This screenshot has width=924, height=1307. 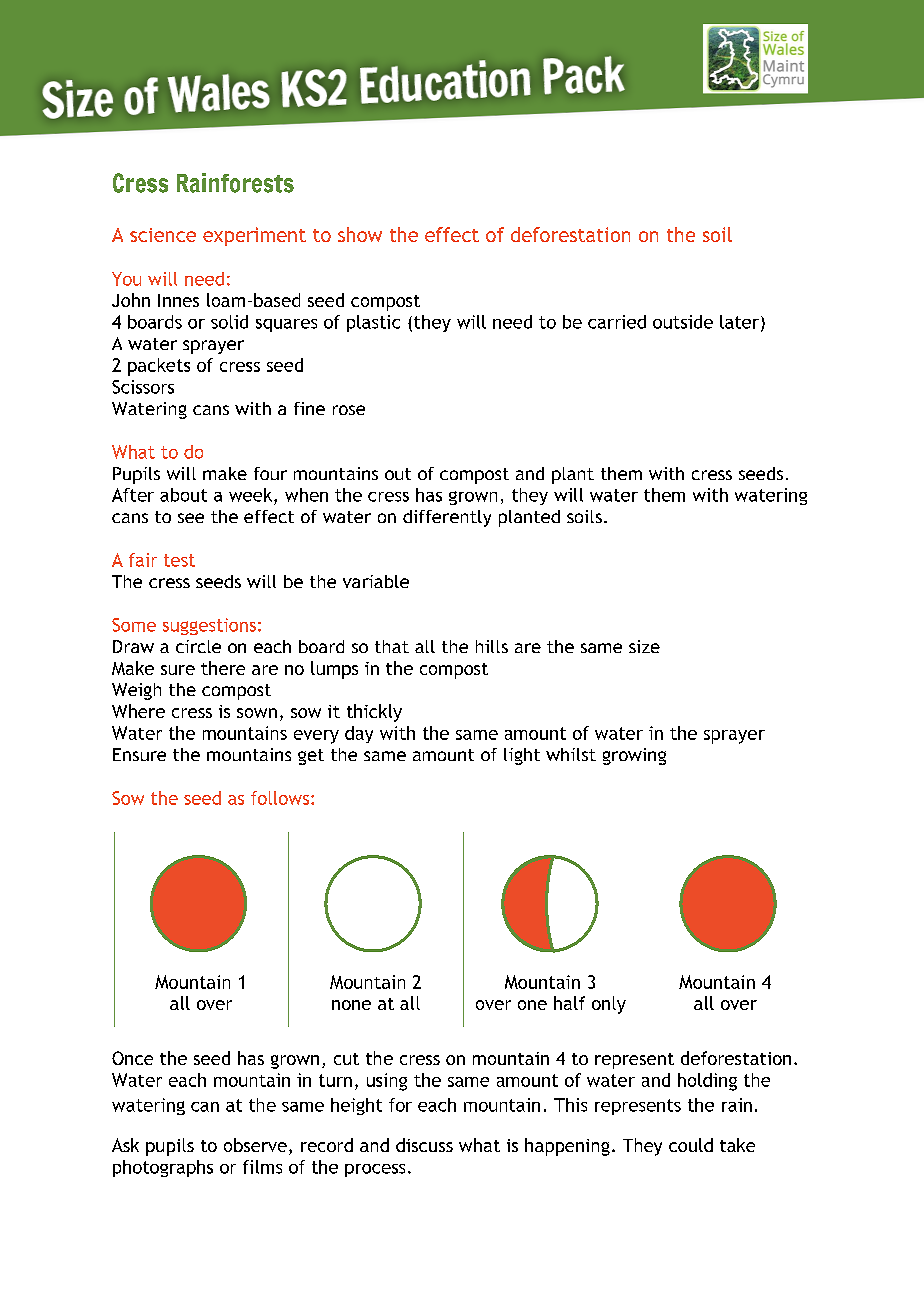 I want to click on could, so click(x=691, y=1145).
